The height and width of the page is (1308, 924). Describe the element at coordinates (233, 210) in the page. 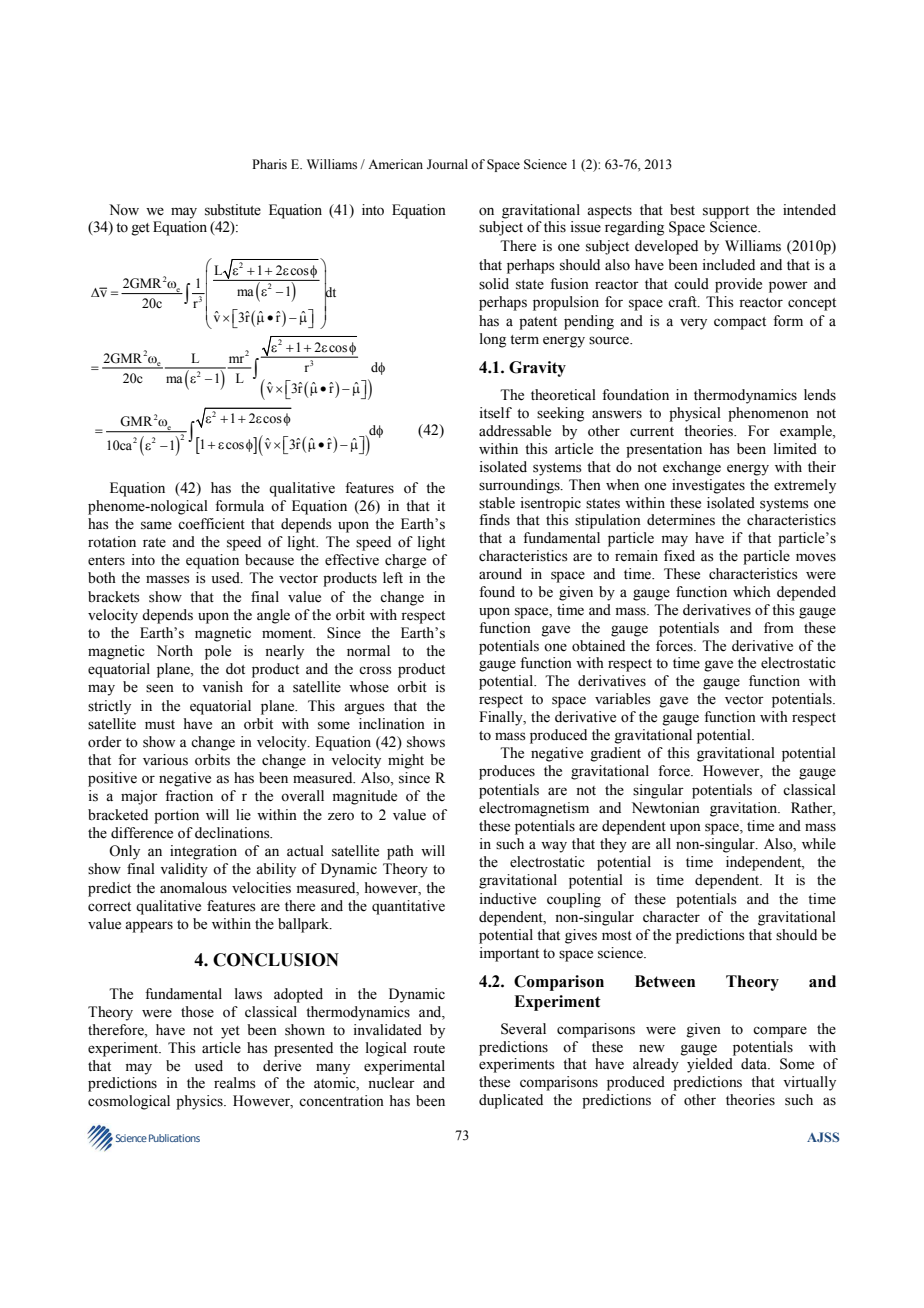

I see `substitute` at that location.
